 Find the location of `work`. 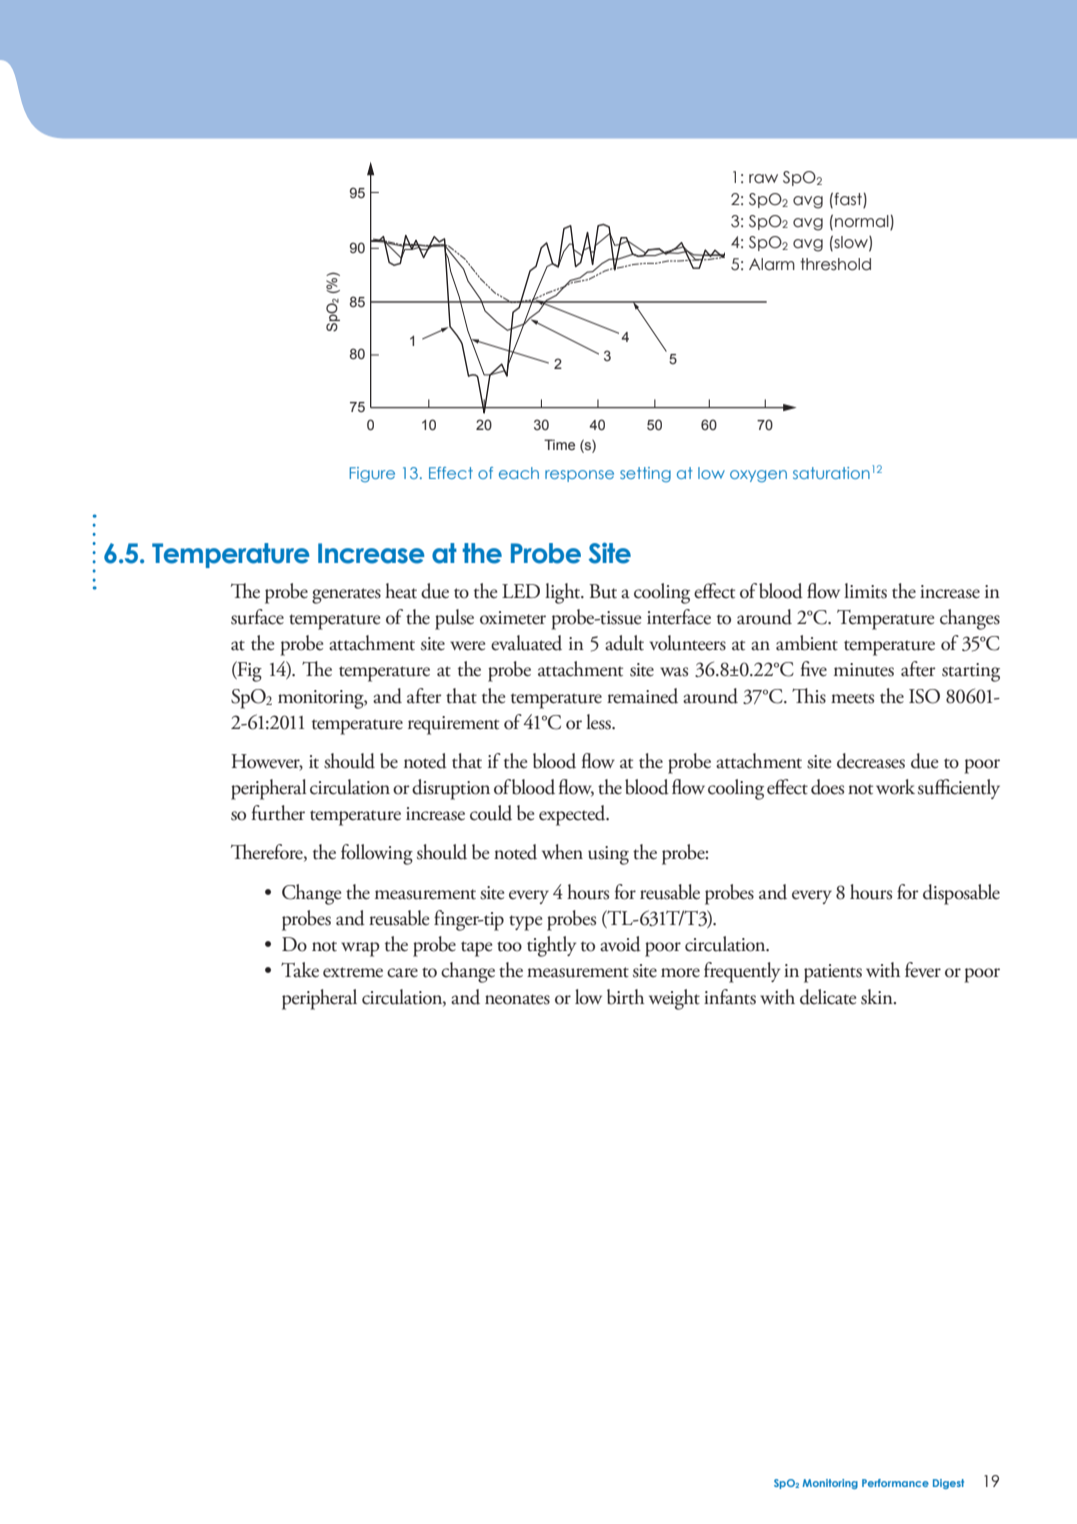

work is located at coordinates (895, 787).
